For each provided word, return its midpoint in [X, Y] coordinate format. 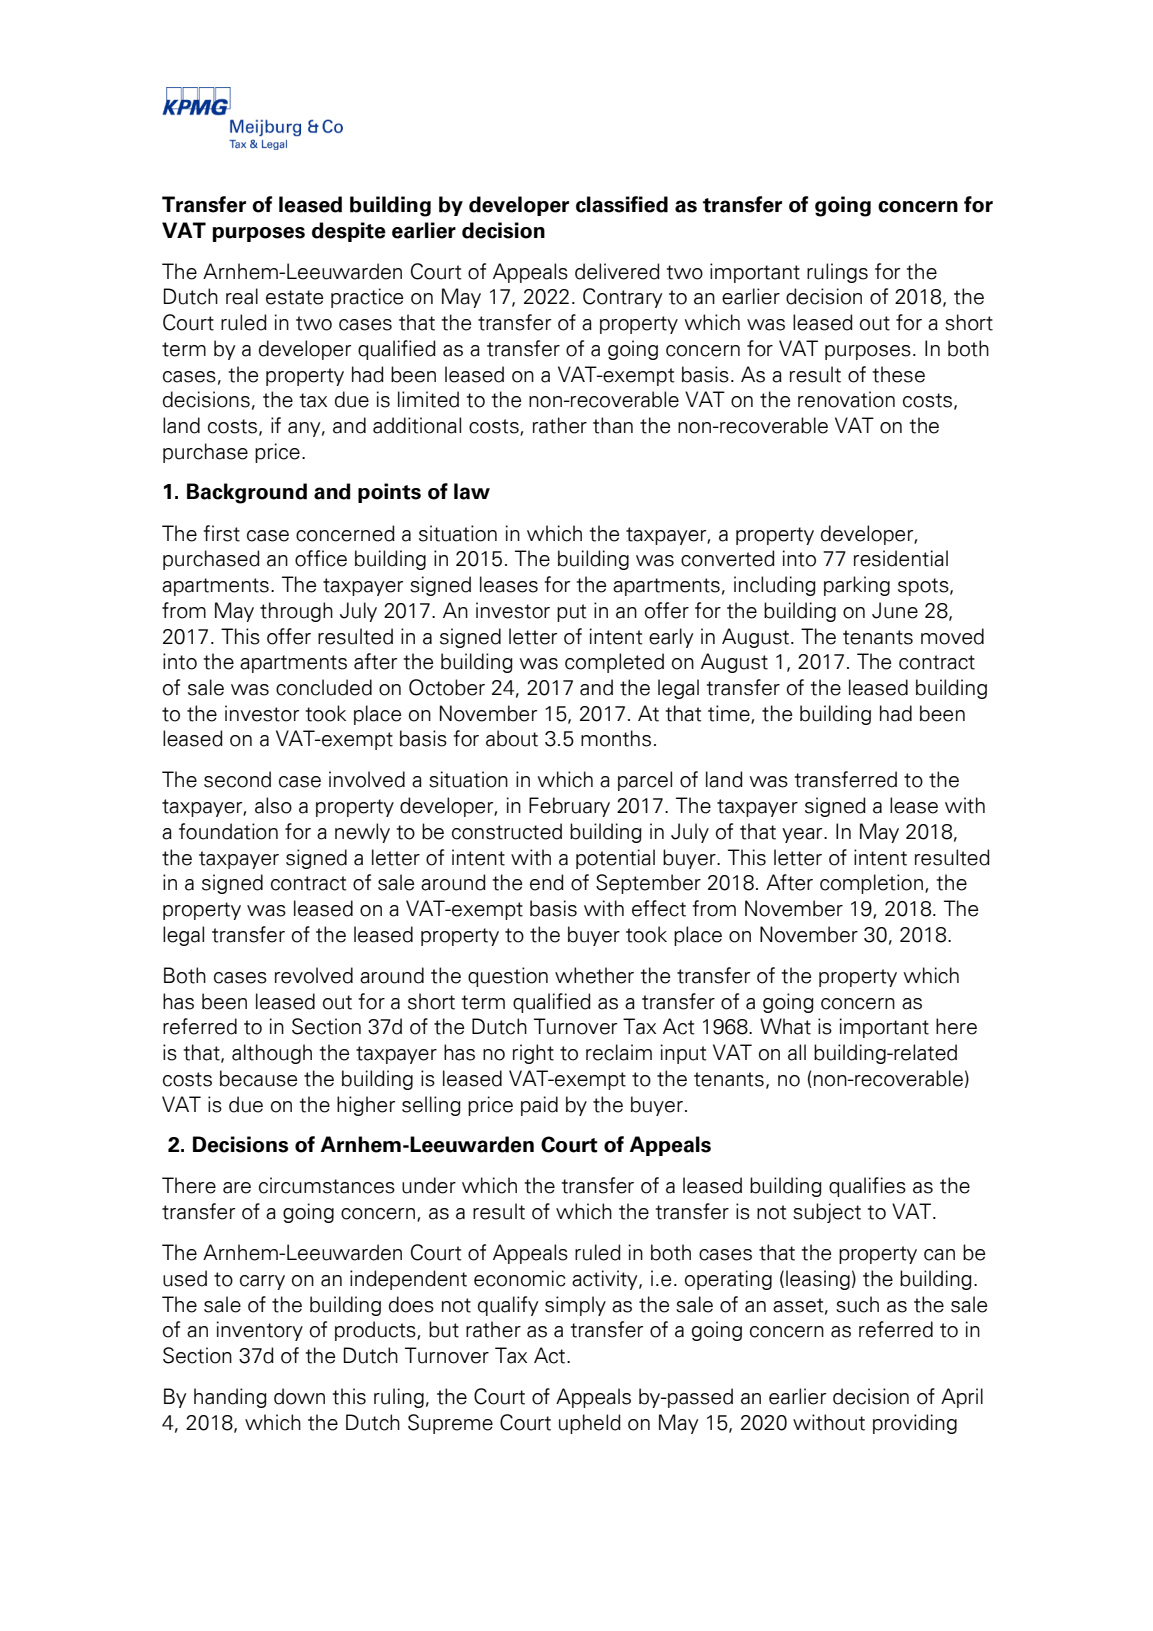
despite [349, 232]
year [803, 835]
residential [901, 558]
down [299, 1396]
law [472, 491]
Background [247, 493]
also [273, 805]
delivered [617, 271]
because [258, 1078]
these [898, 374]
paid [539, 1106]
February [569, 807]
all [797, 1052]
